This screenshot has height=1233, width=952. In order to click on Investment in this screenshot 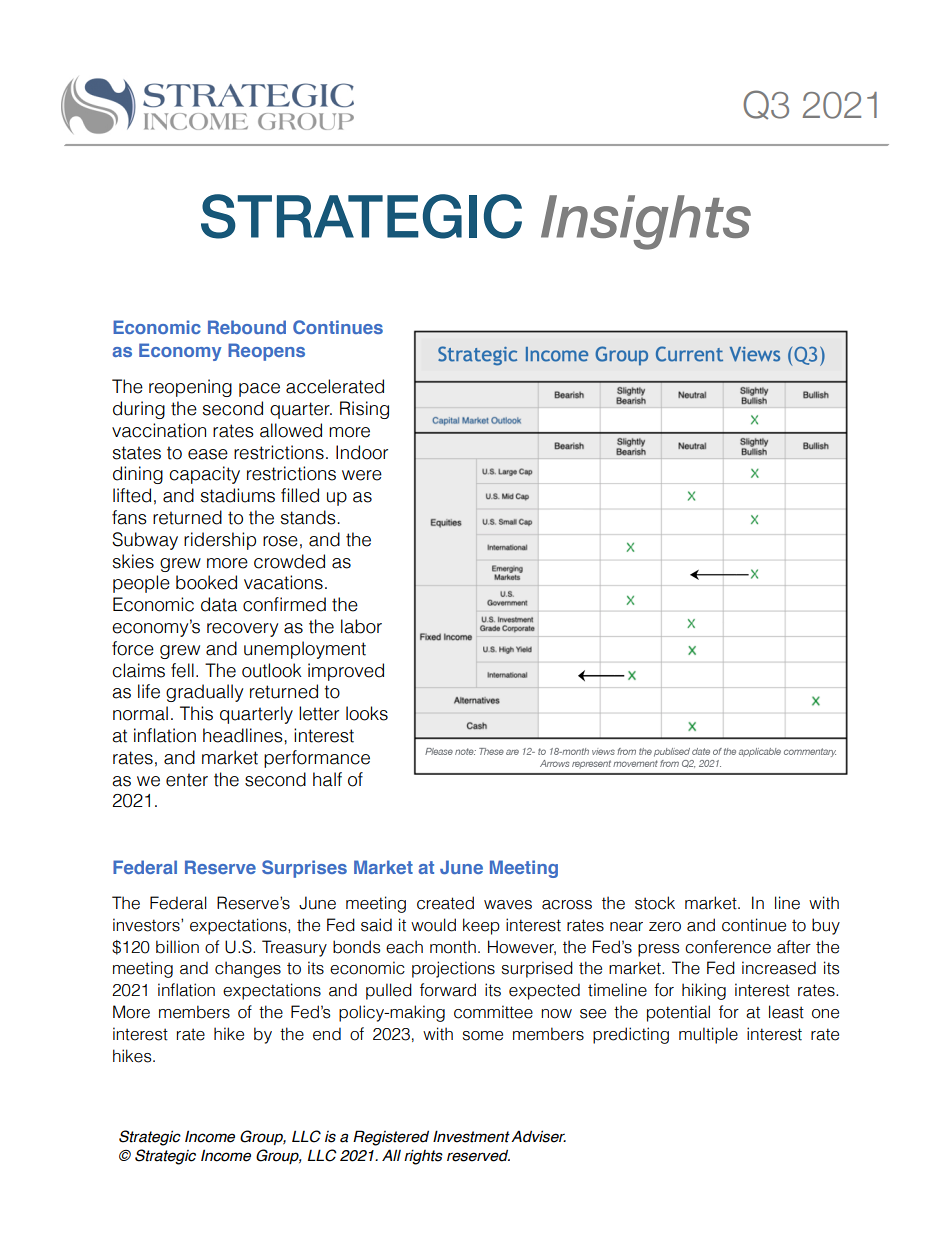, I will do `click(471, 1136)`.
